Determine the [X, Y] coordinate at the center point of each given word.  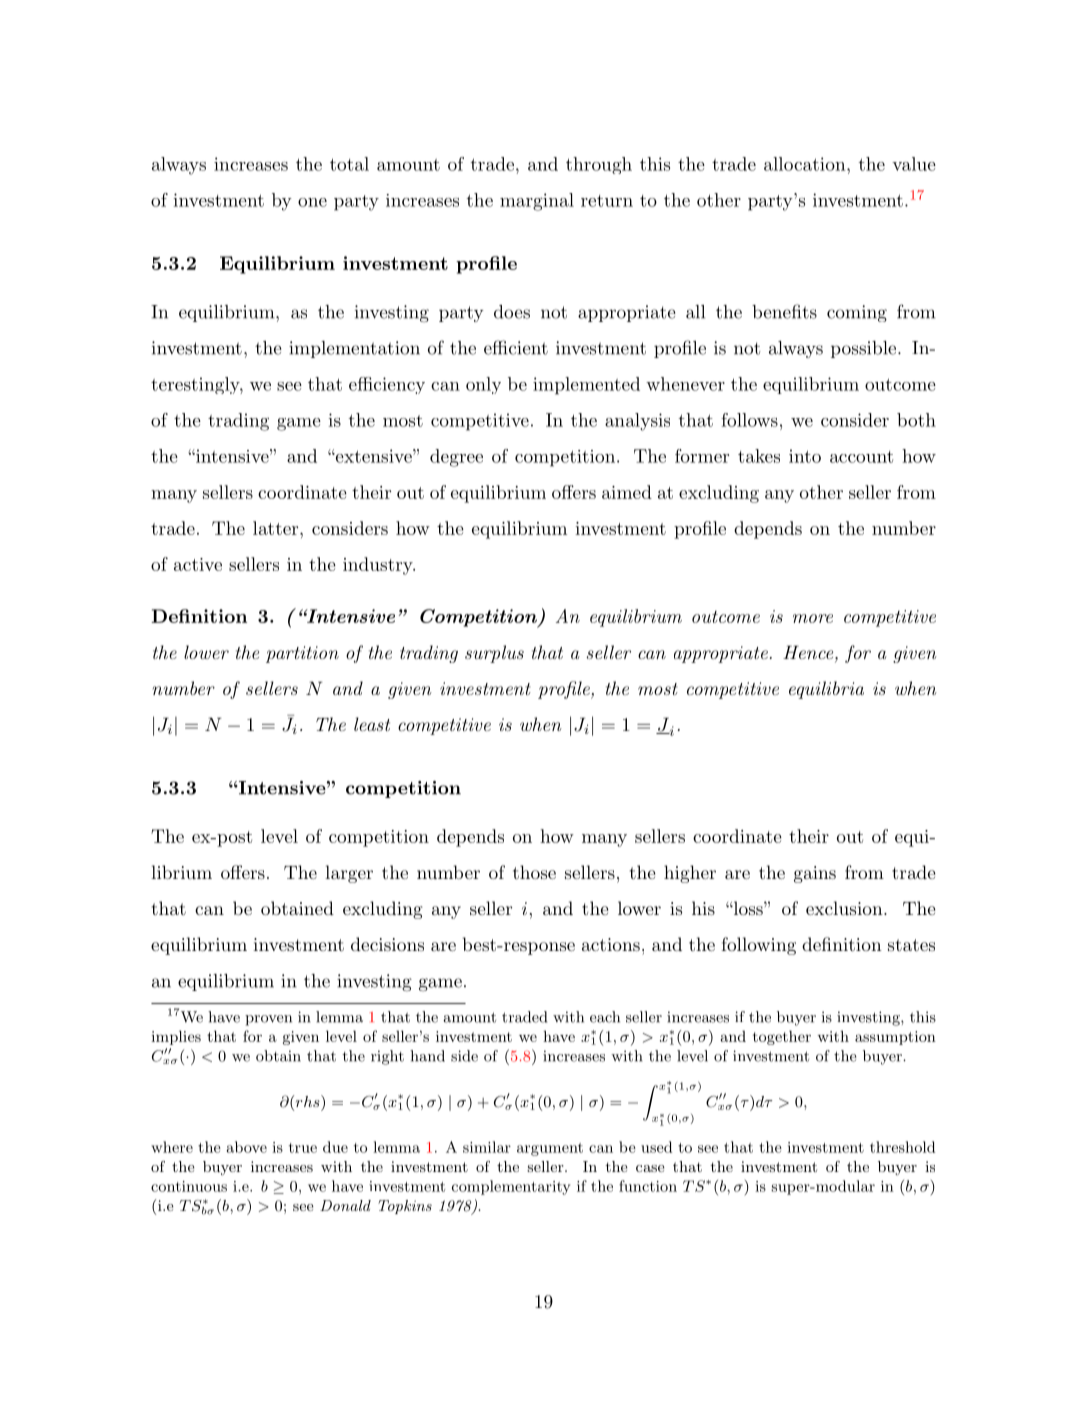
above [247, 1147]
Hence [808, 652]
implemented [586, 386]
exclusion [844, 908]
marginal [537, 202]
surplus [494, 654]
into [805, 456]
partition [302, 654]
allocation [804, 164]
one [312, 202]
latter [277, 528]
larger [349, 874]
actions [611, 944]
